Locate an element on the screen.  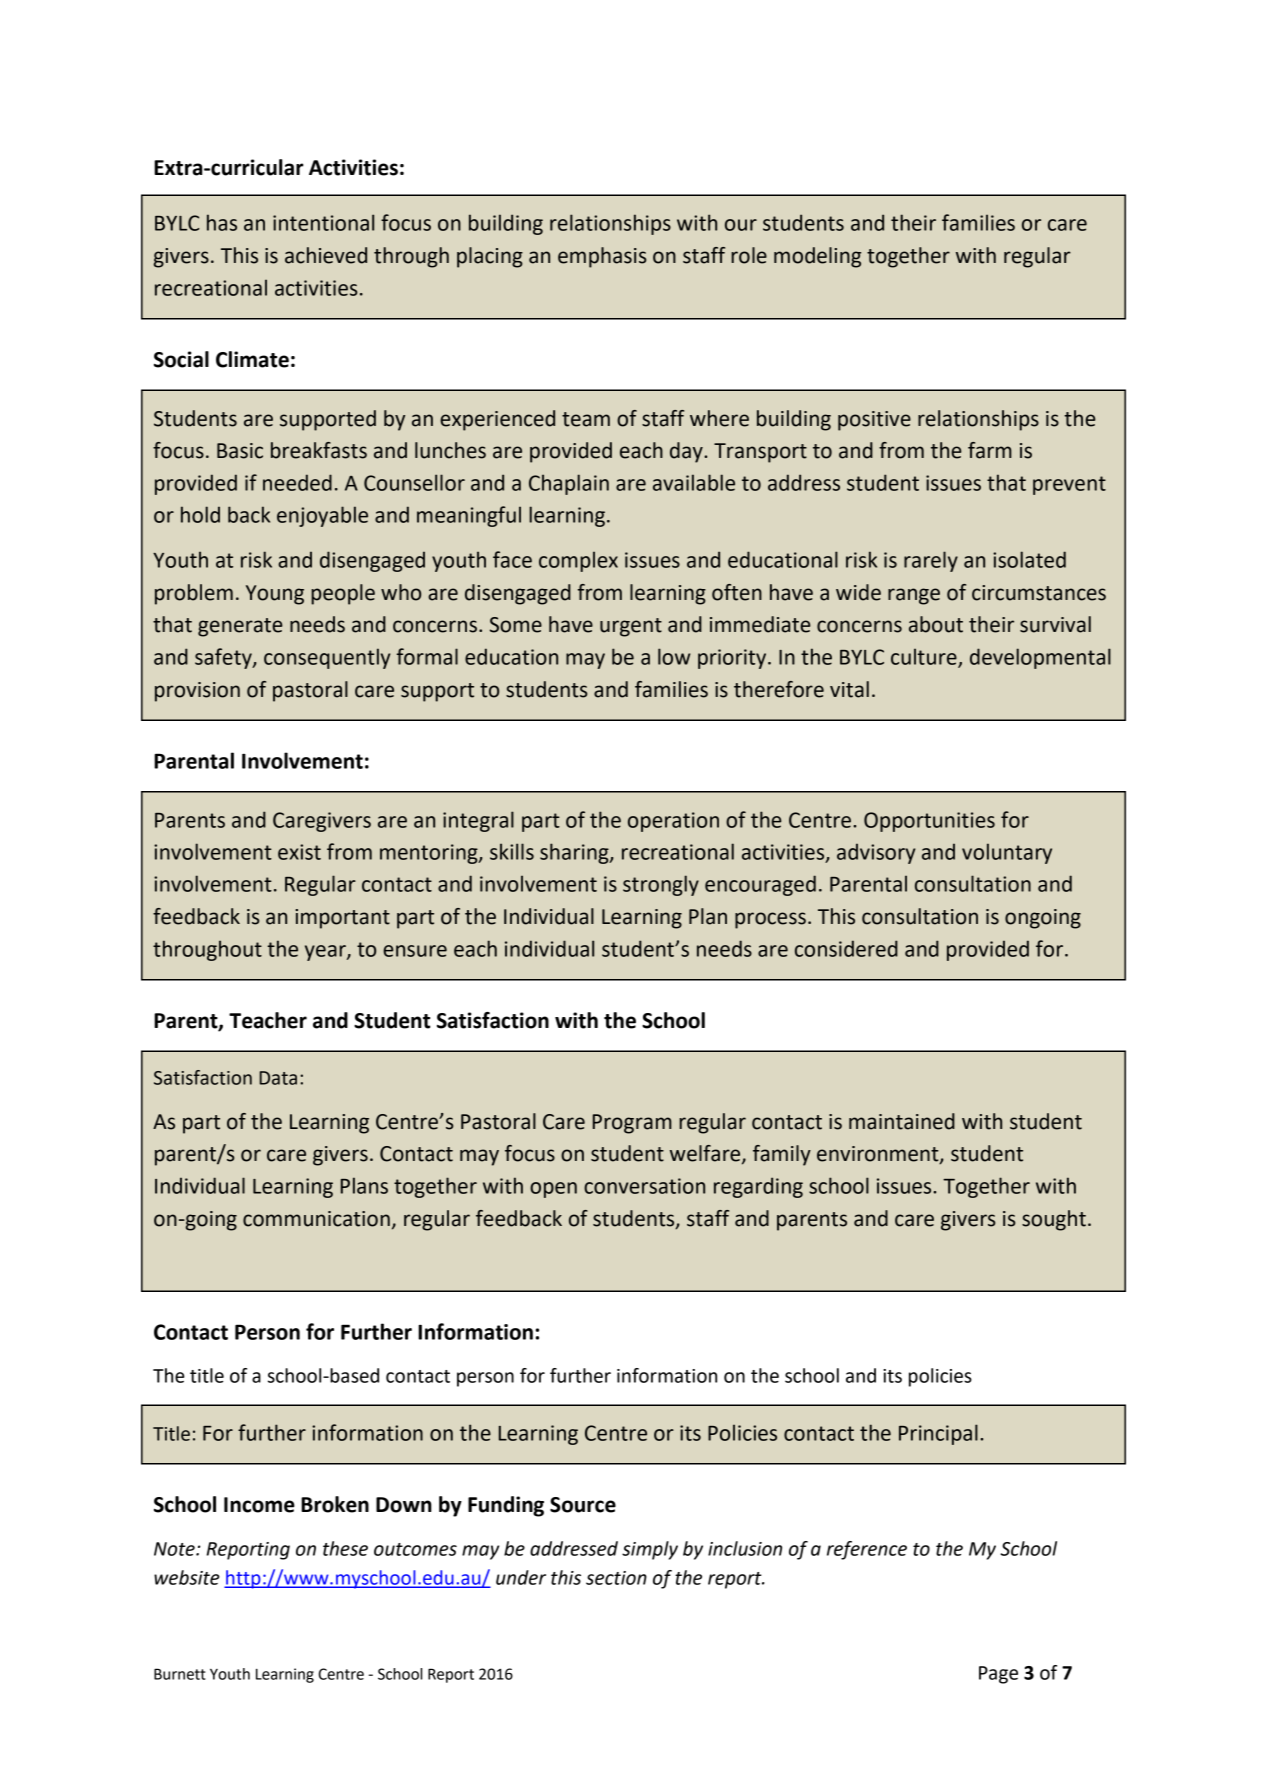
emphasis is located at coordinates (602, 257).
